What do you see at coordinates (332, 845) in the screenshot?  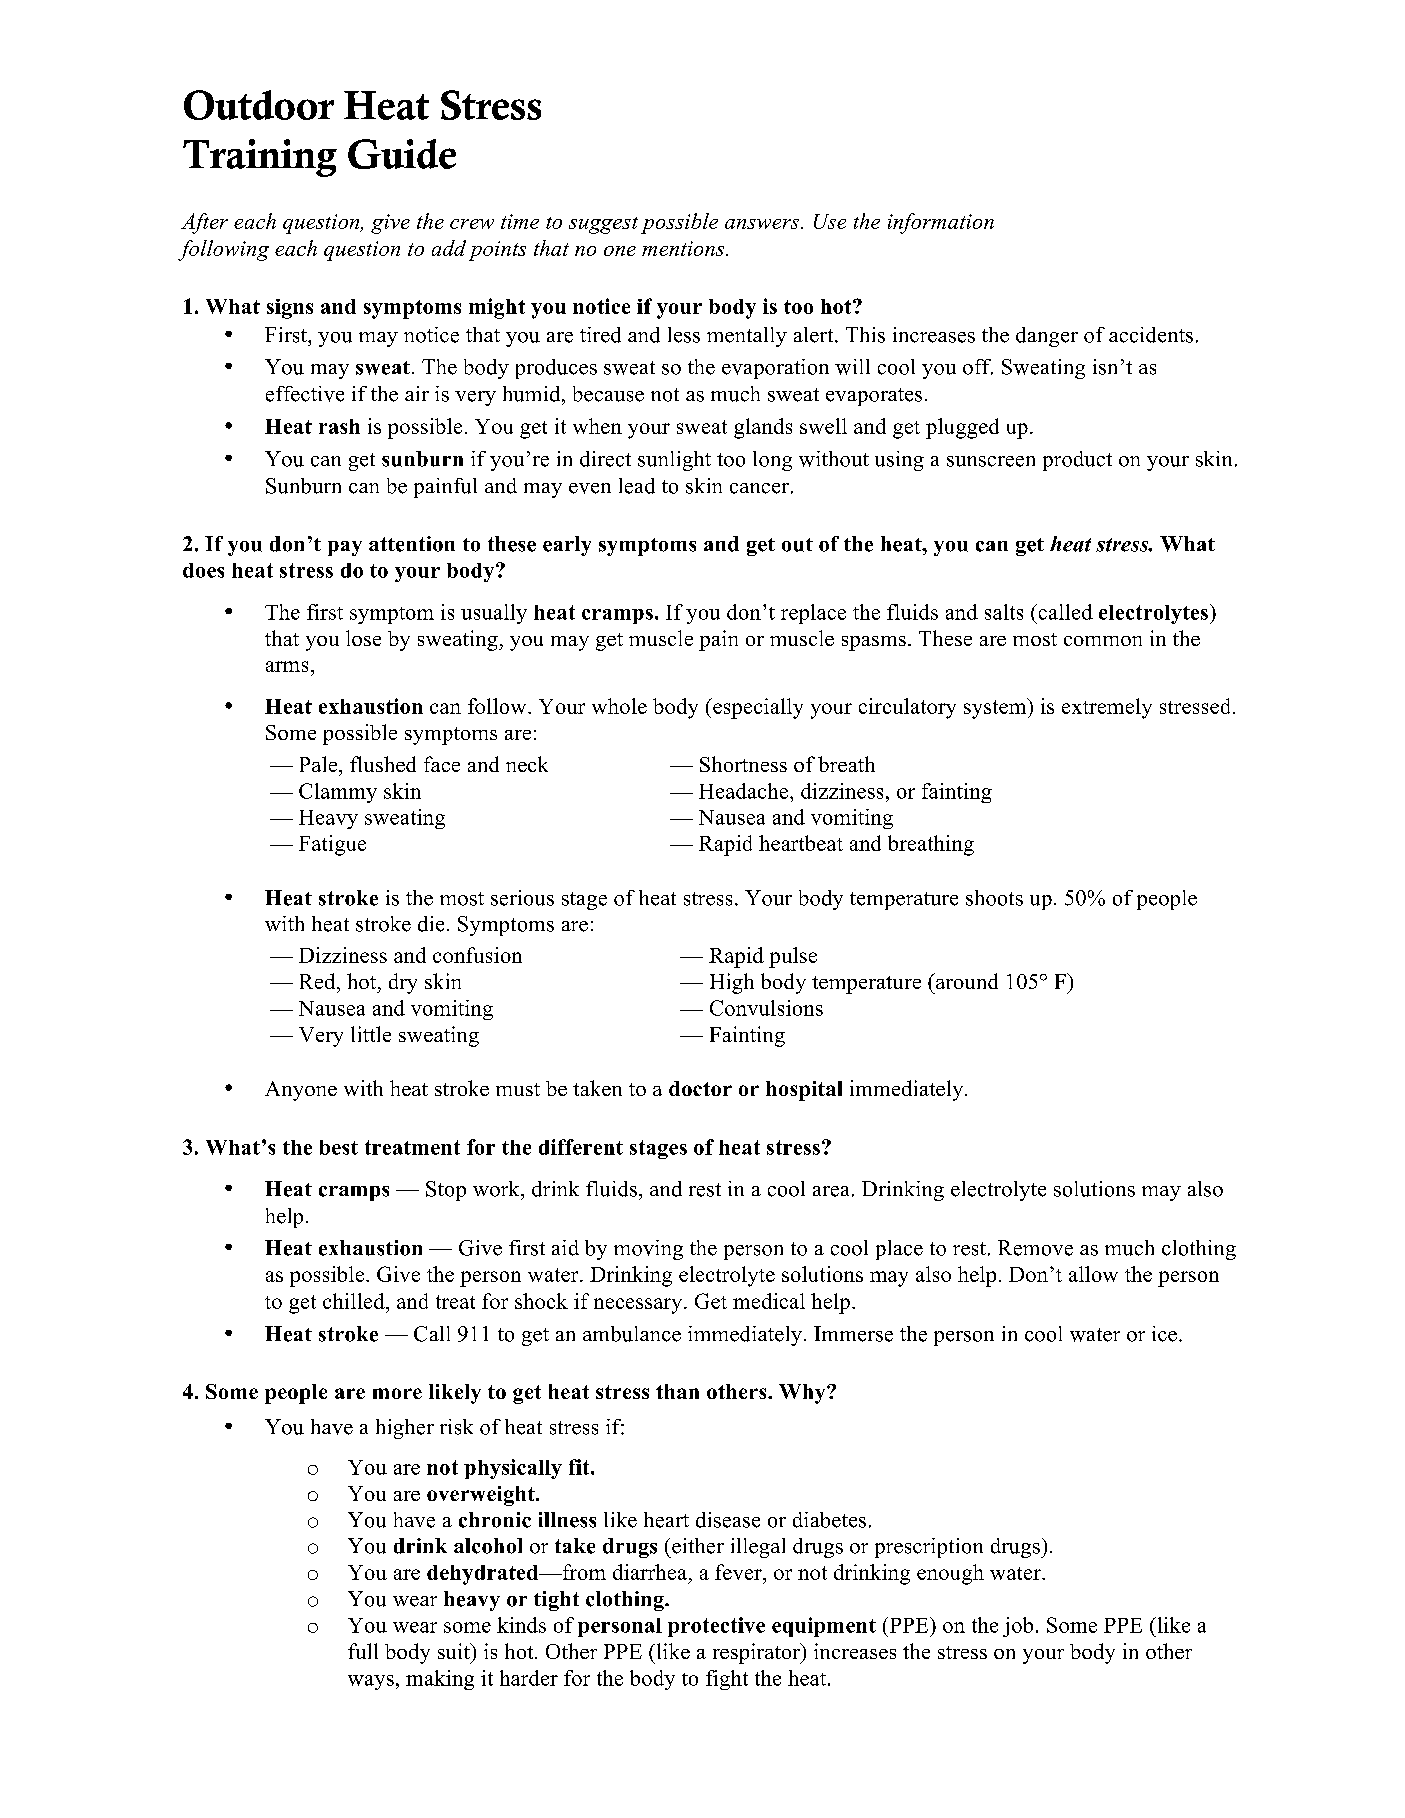 I see `Fatigue` at bounding box center [332, 845].
